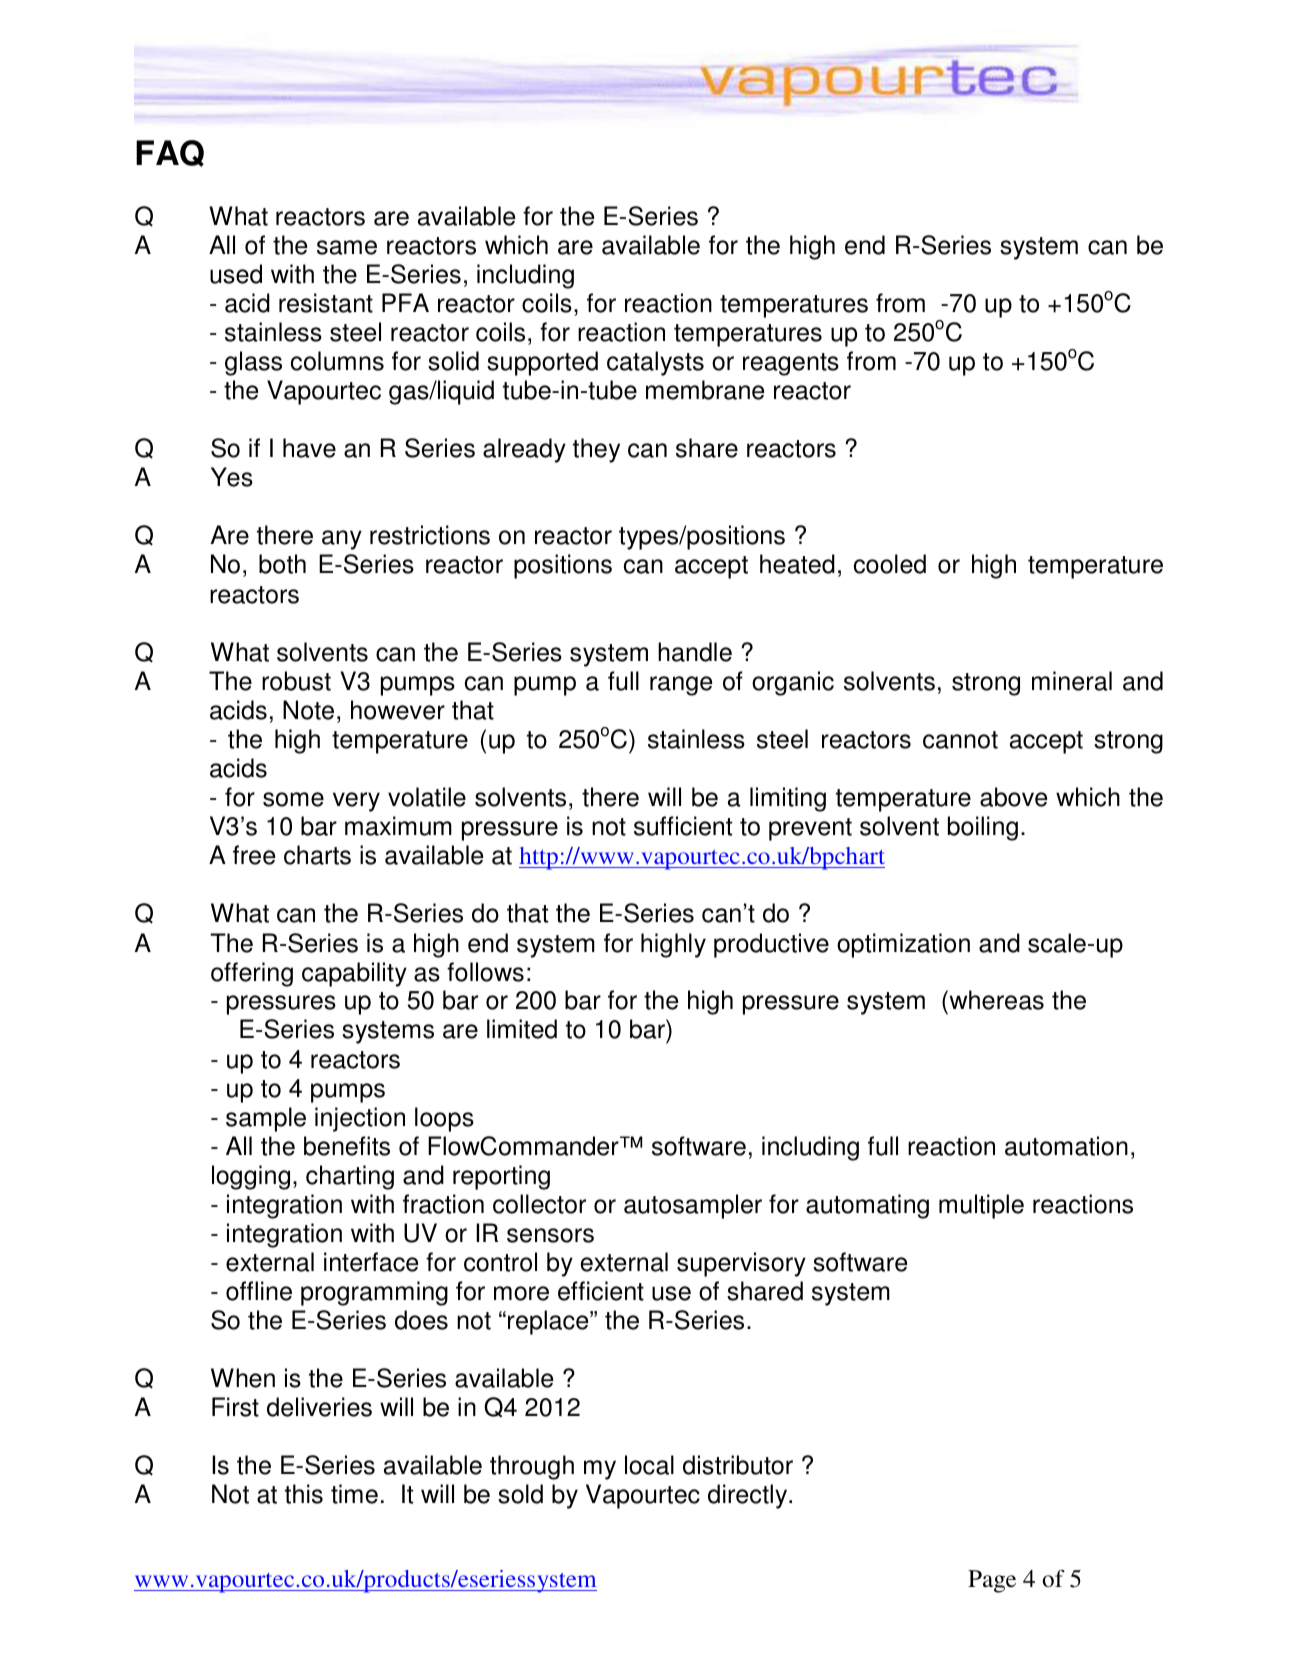 The image size is (1289, 1668). What do you see at coordinates (992, 1581) in the image?
I see `Page` at bounding box center [992, 1581].
